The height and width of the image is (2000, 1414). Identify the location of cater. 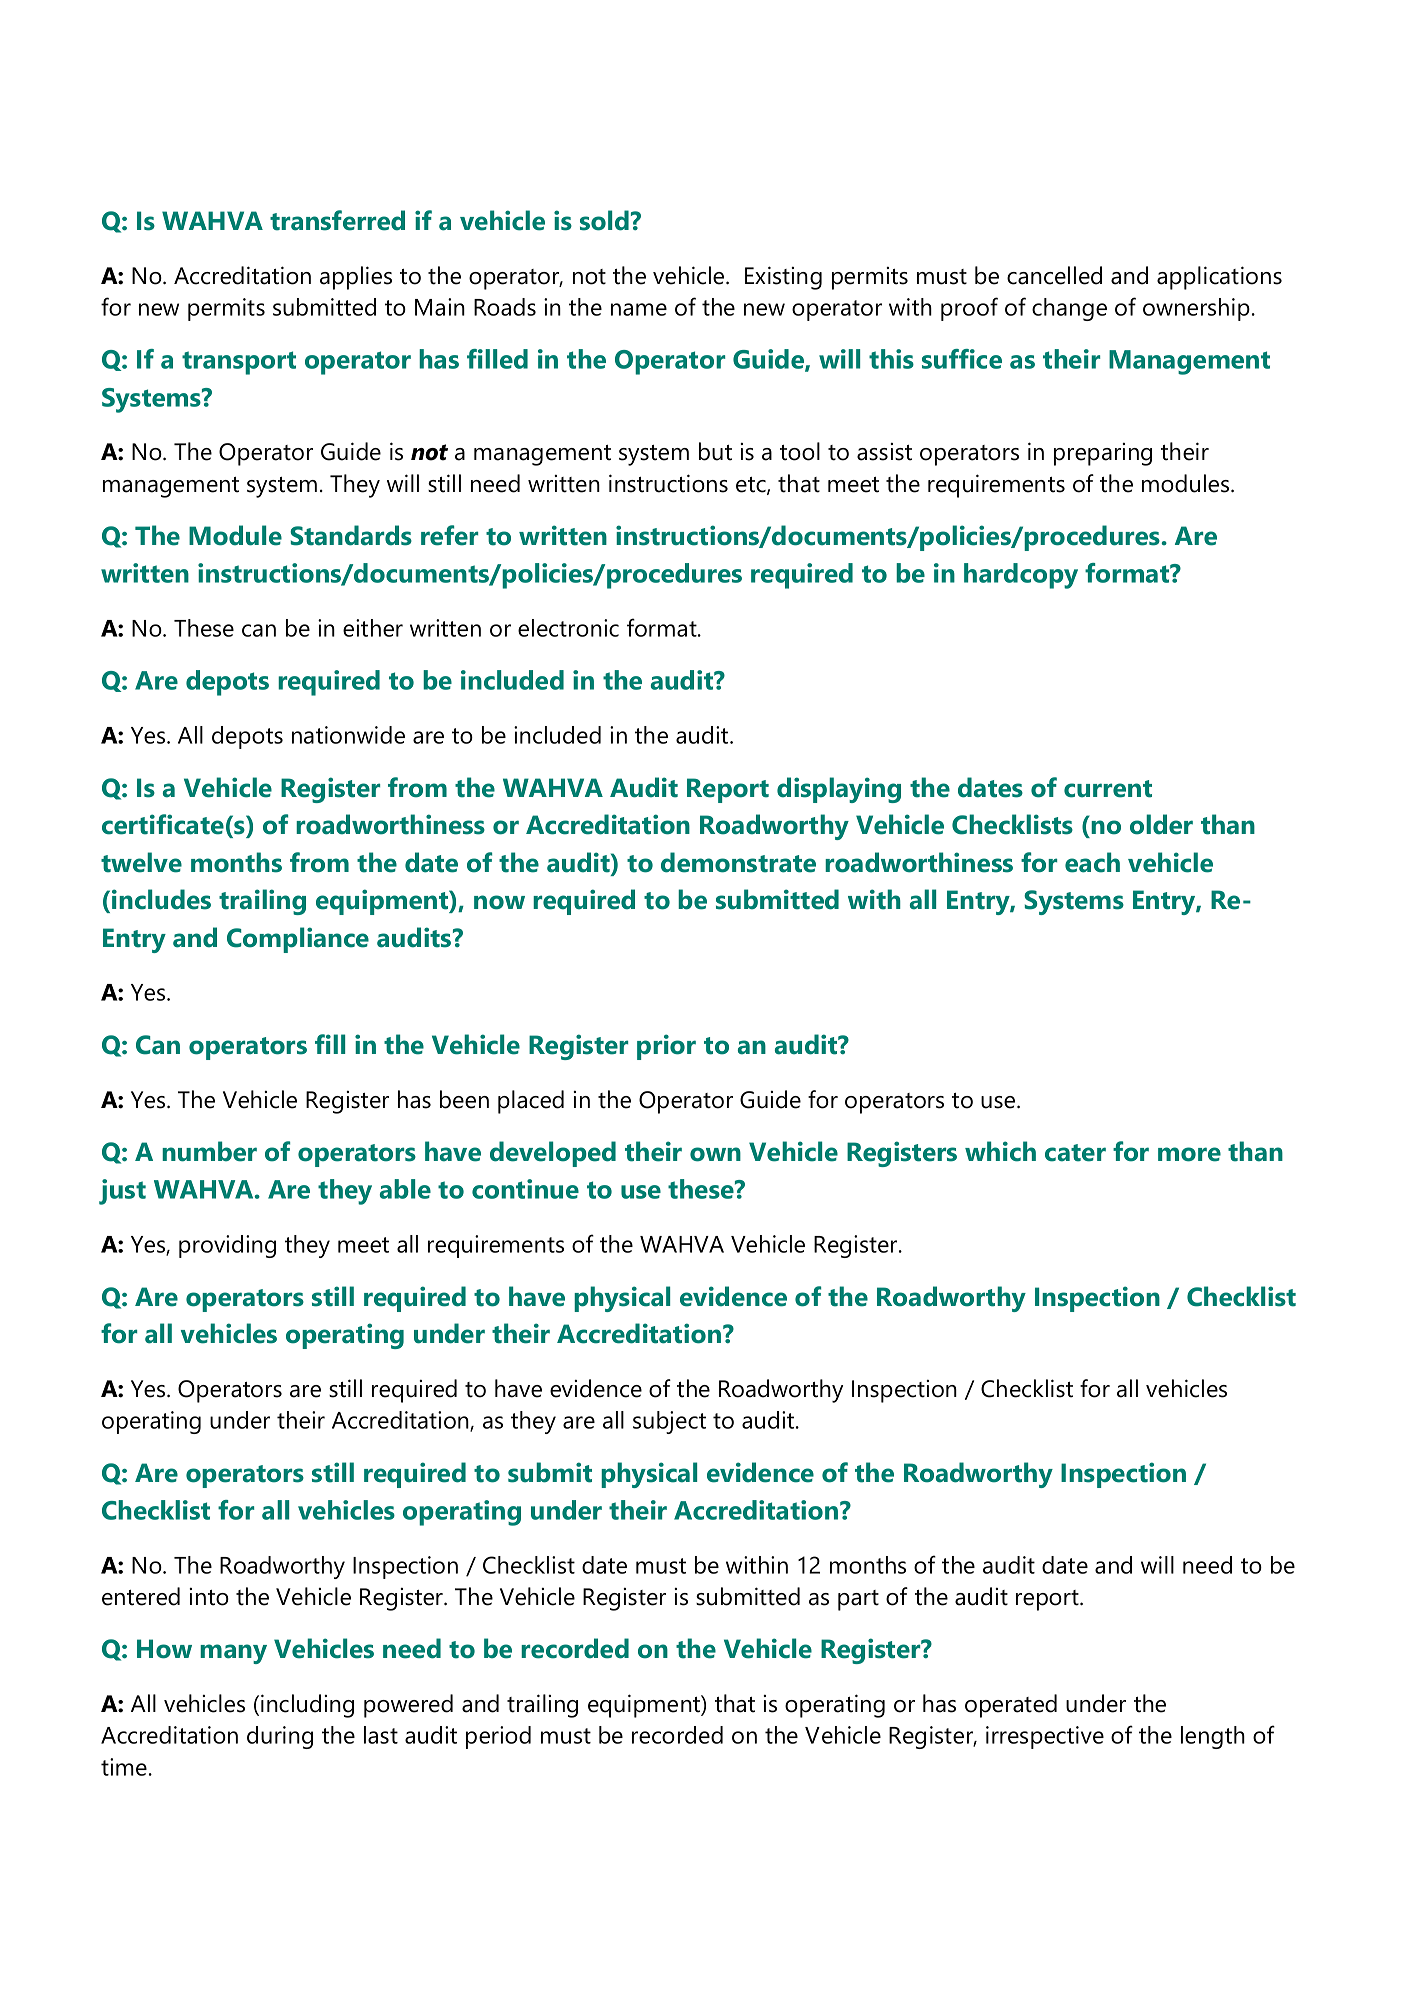
(1075, 1153).
